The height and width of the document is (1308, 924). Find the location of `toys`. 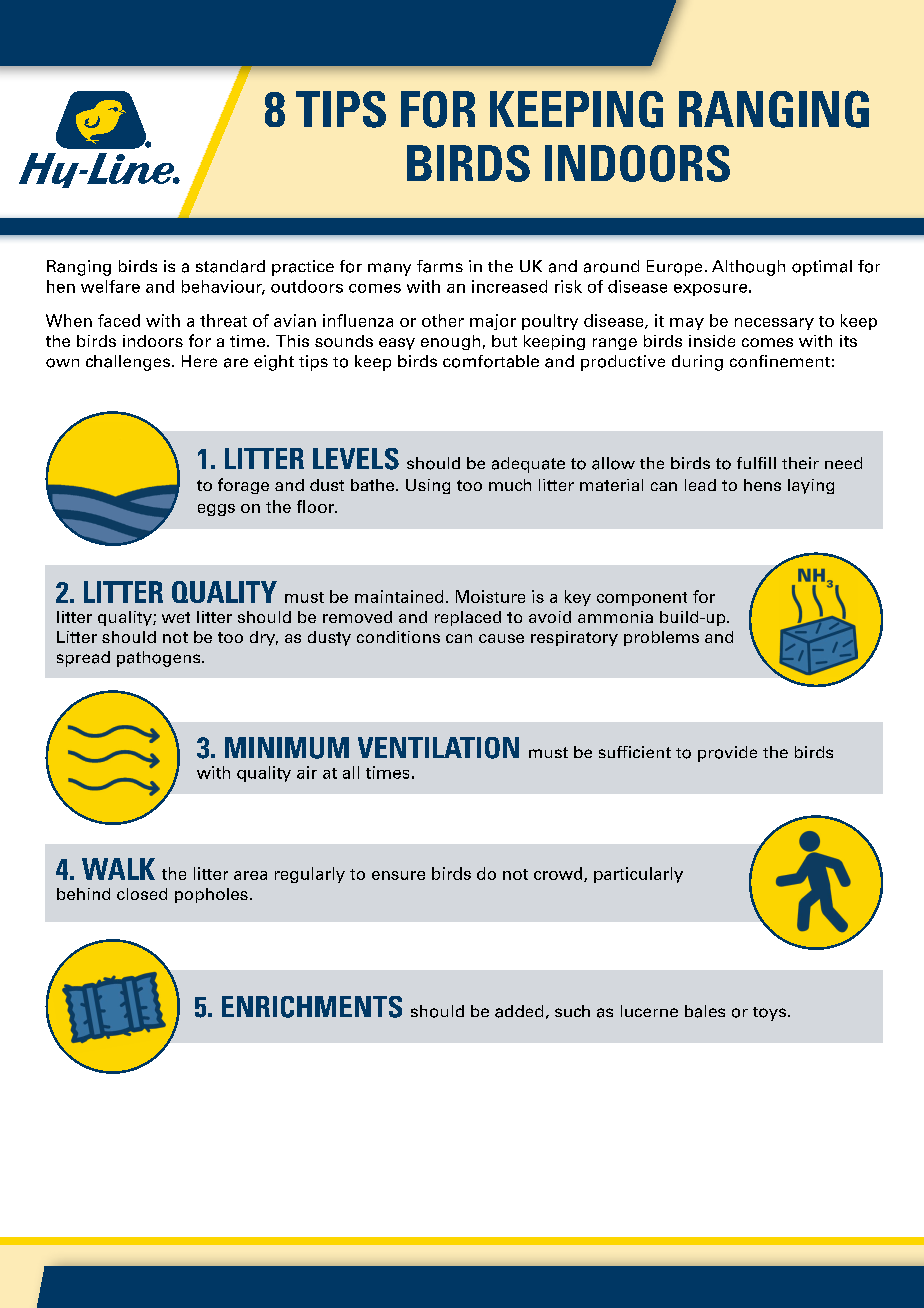

toys is located at coordinates (771, 1014).
